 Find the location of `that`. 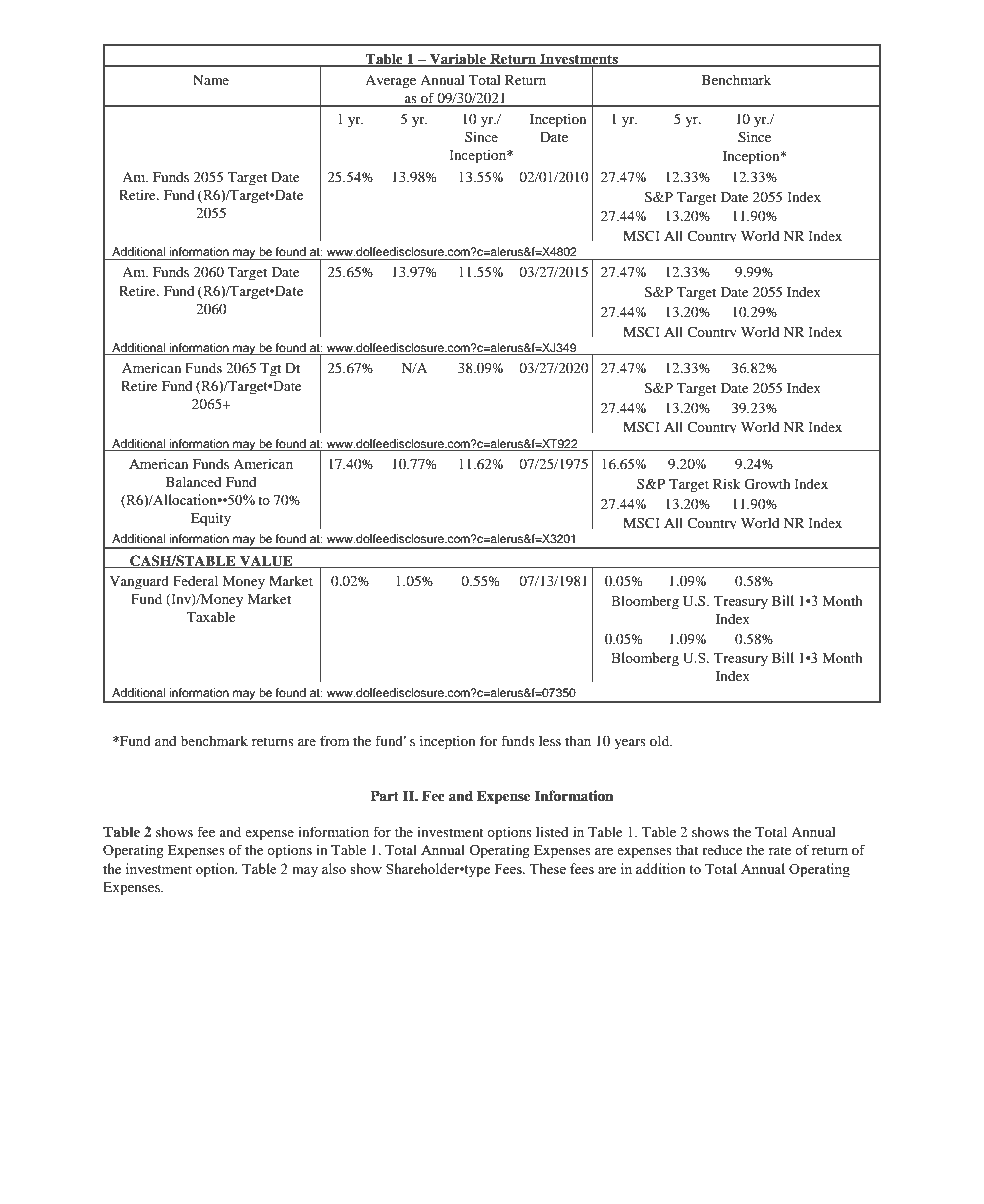

that is located at coordinates (687, 850).
